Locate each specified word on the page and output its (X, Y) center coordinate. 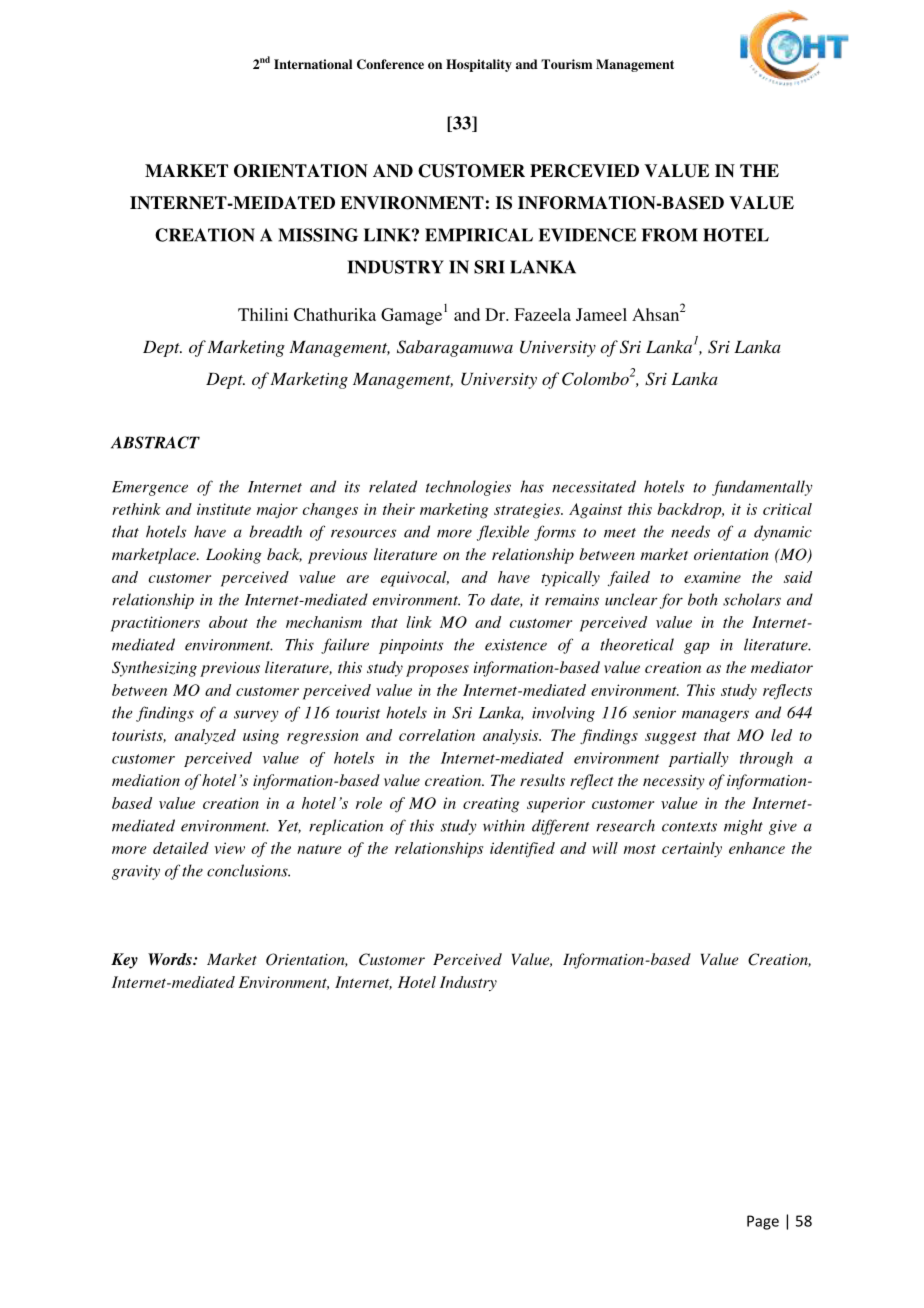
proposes (437, 671)
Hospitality (479, 65)
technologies (468, 488)
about (228, 622)
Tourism (566, 64)
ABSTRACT (155, 442)
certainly (692, 849)
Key (124, 961)
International (313, 64)
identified (522, 850)
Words (171, 959)
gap (697, 648)
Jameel (601, 314)
